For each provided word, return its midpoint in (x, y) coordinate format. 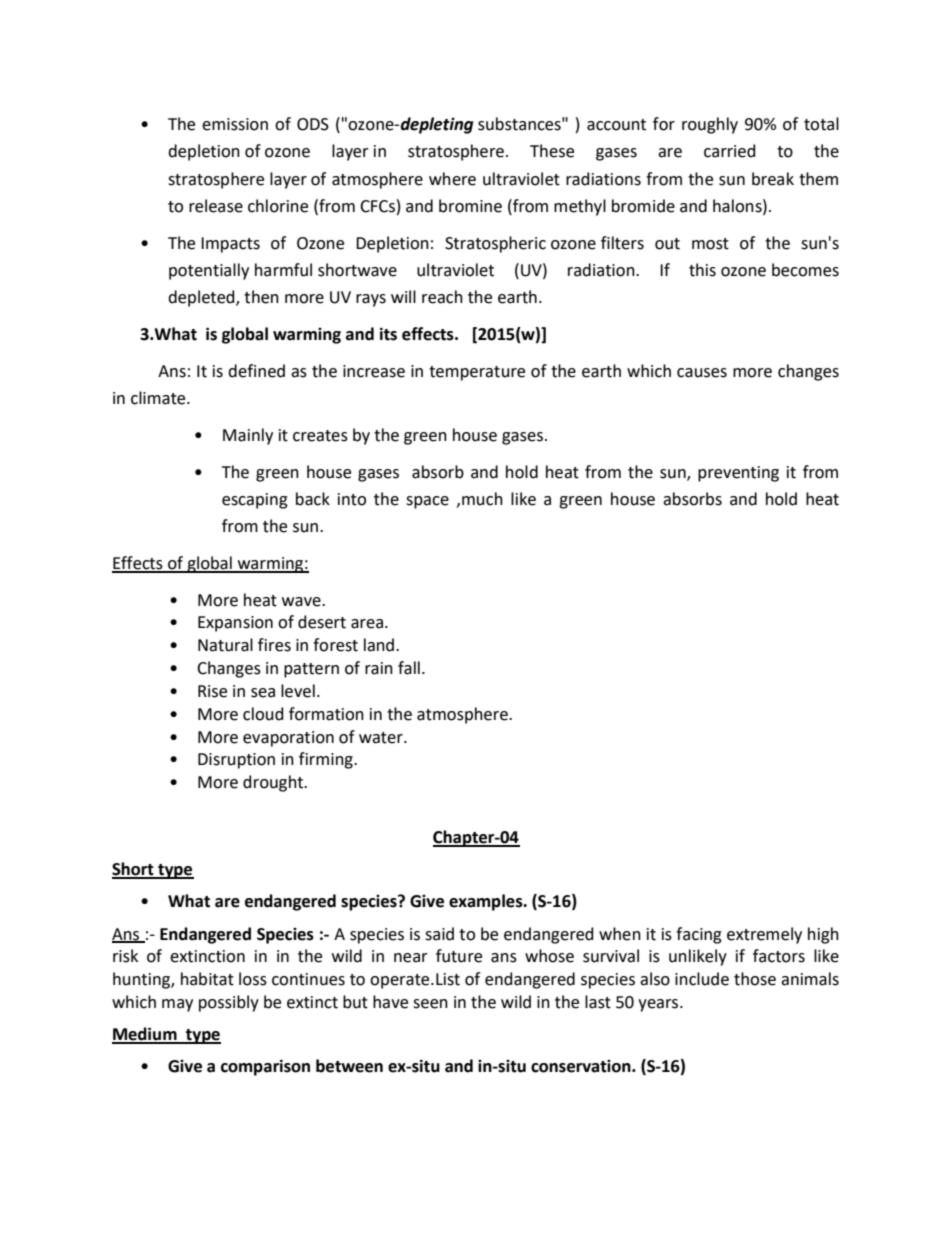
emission (235, 124)
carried (730, 151)
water (382, 738)
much (482, 499)
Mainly (248, 436)
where (452, 179)
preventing (738, 474)
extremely (764, 935)
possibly (229, 1003)
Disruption (236, 761)
